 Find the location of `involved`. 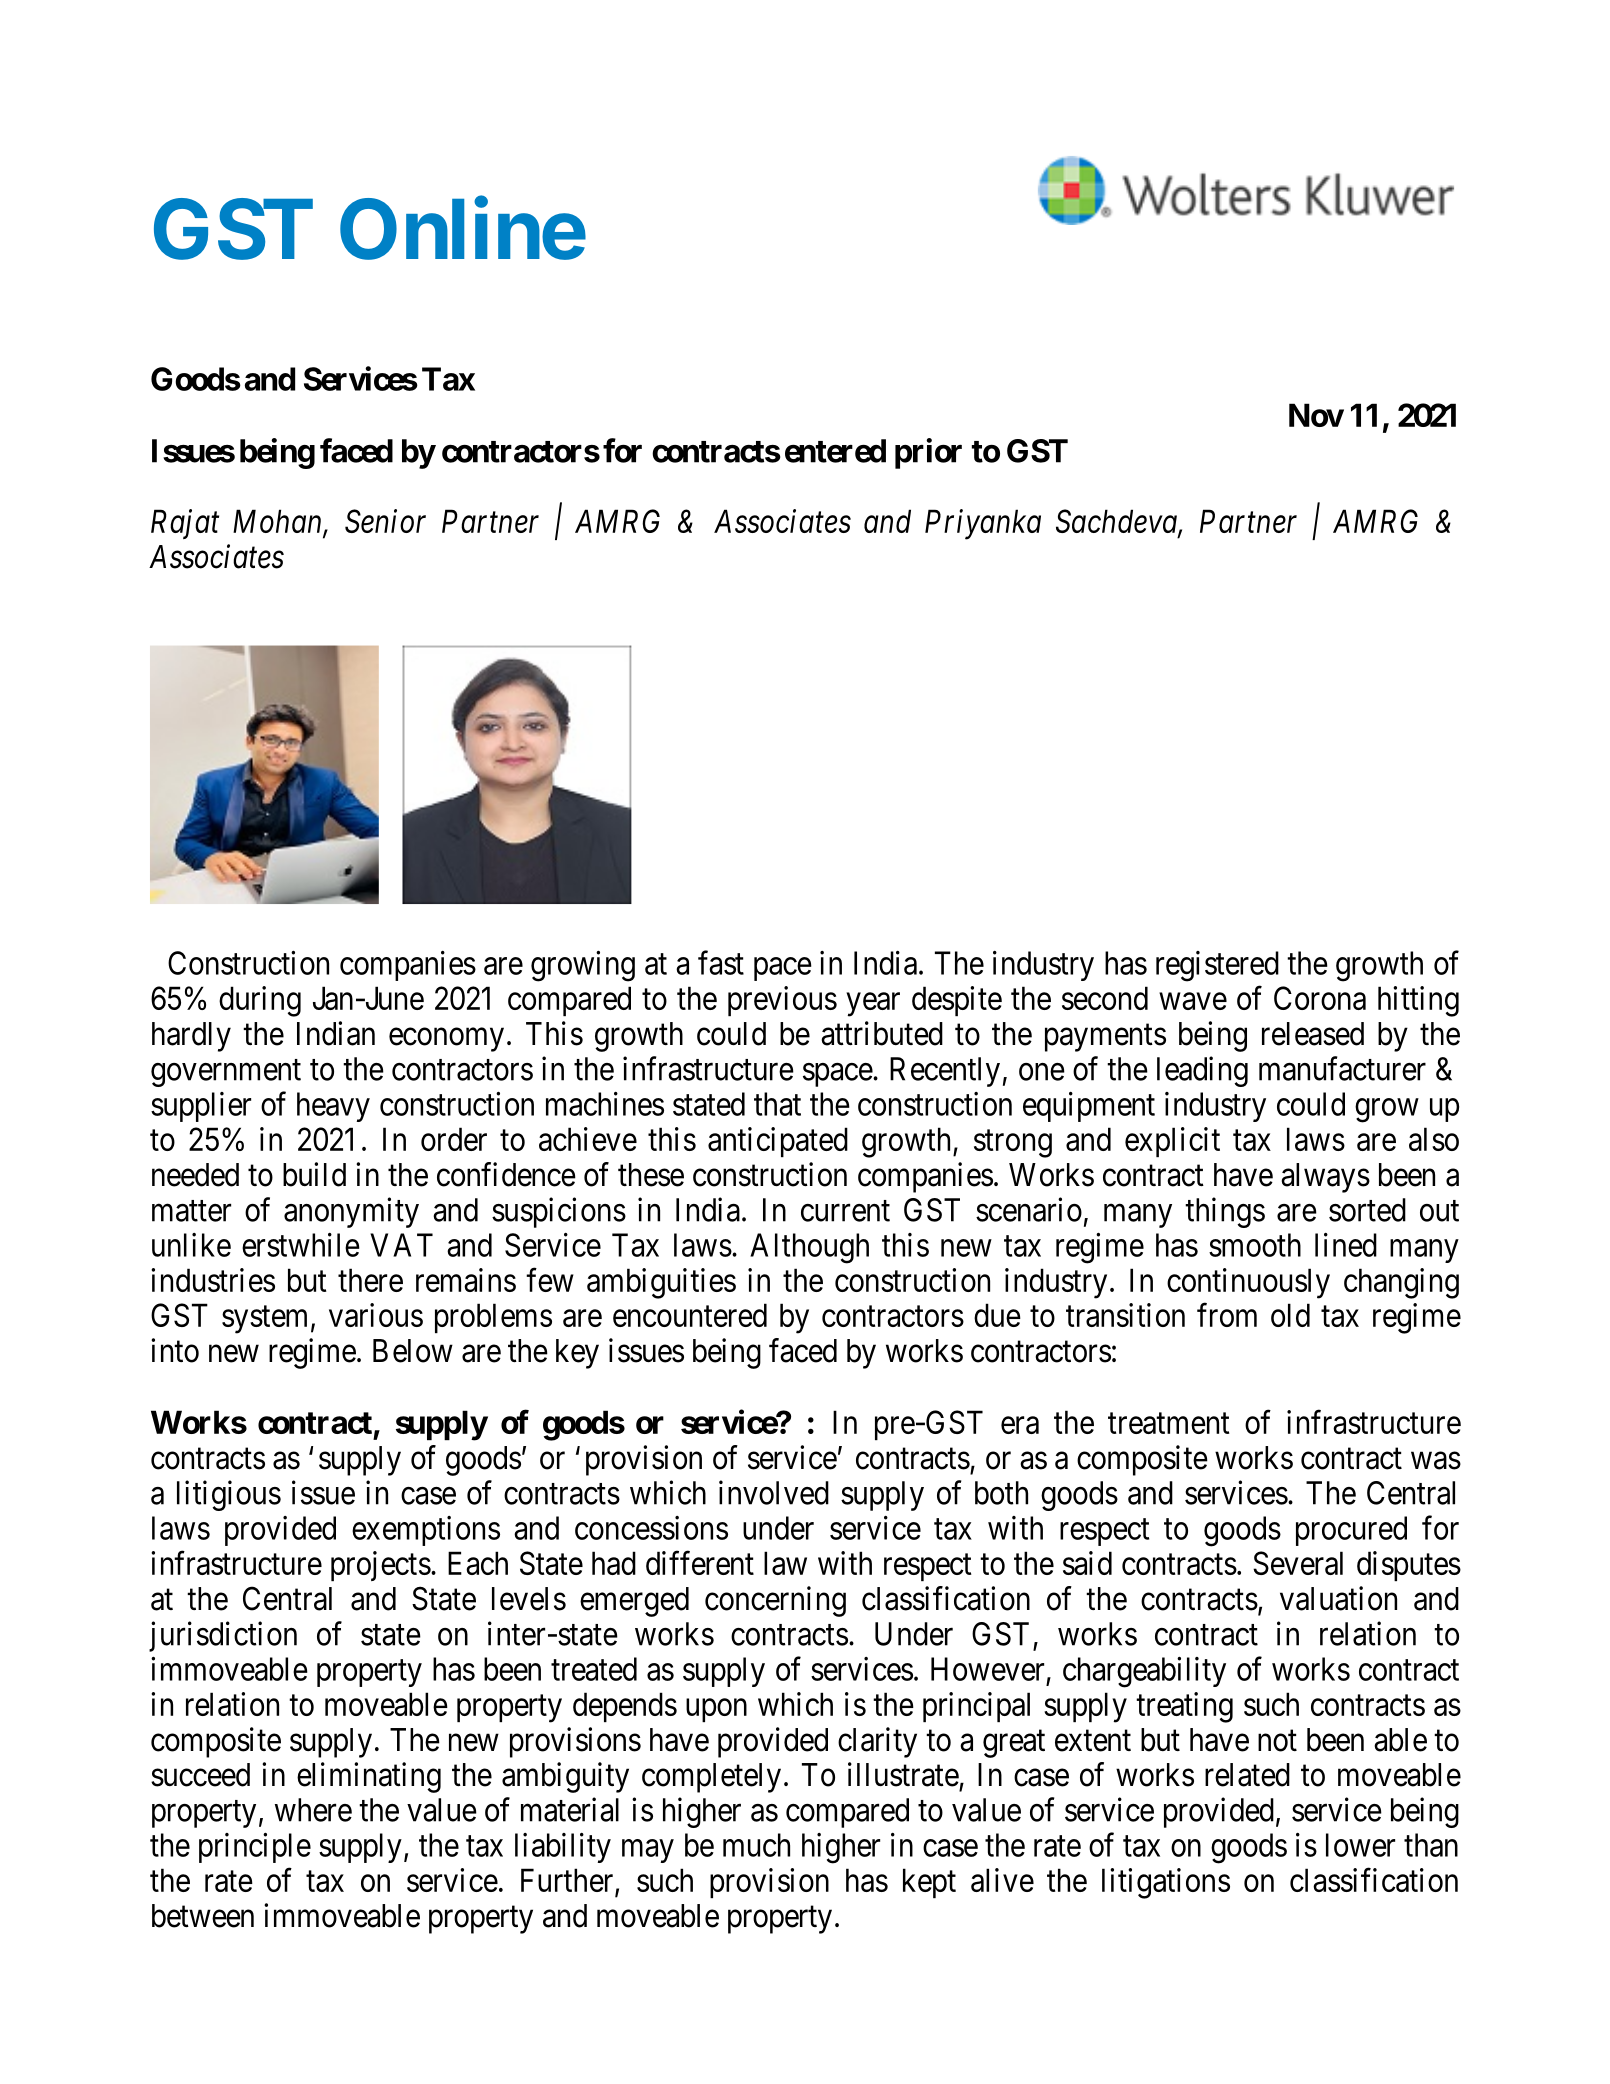

involved is located at coordinates (774, 1492).
